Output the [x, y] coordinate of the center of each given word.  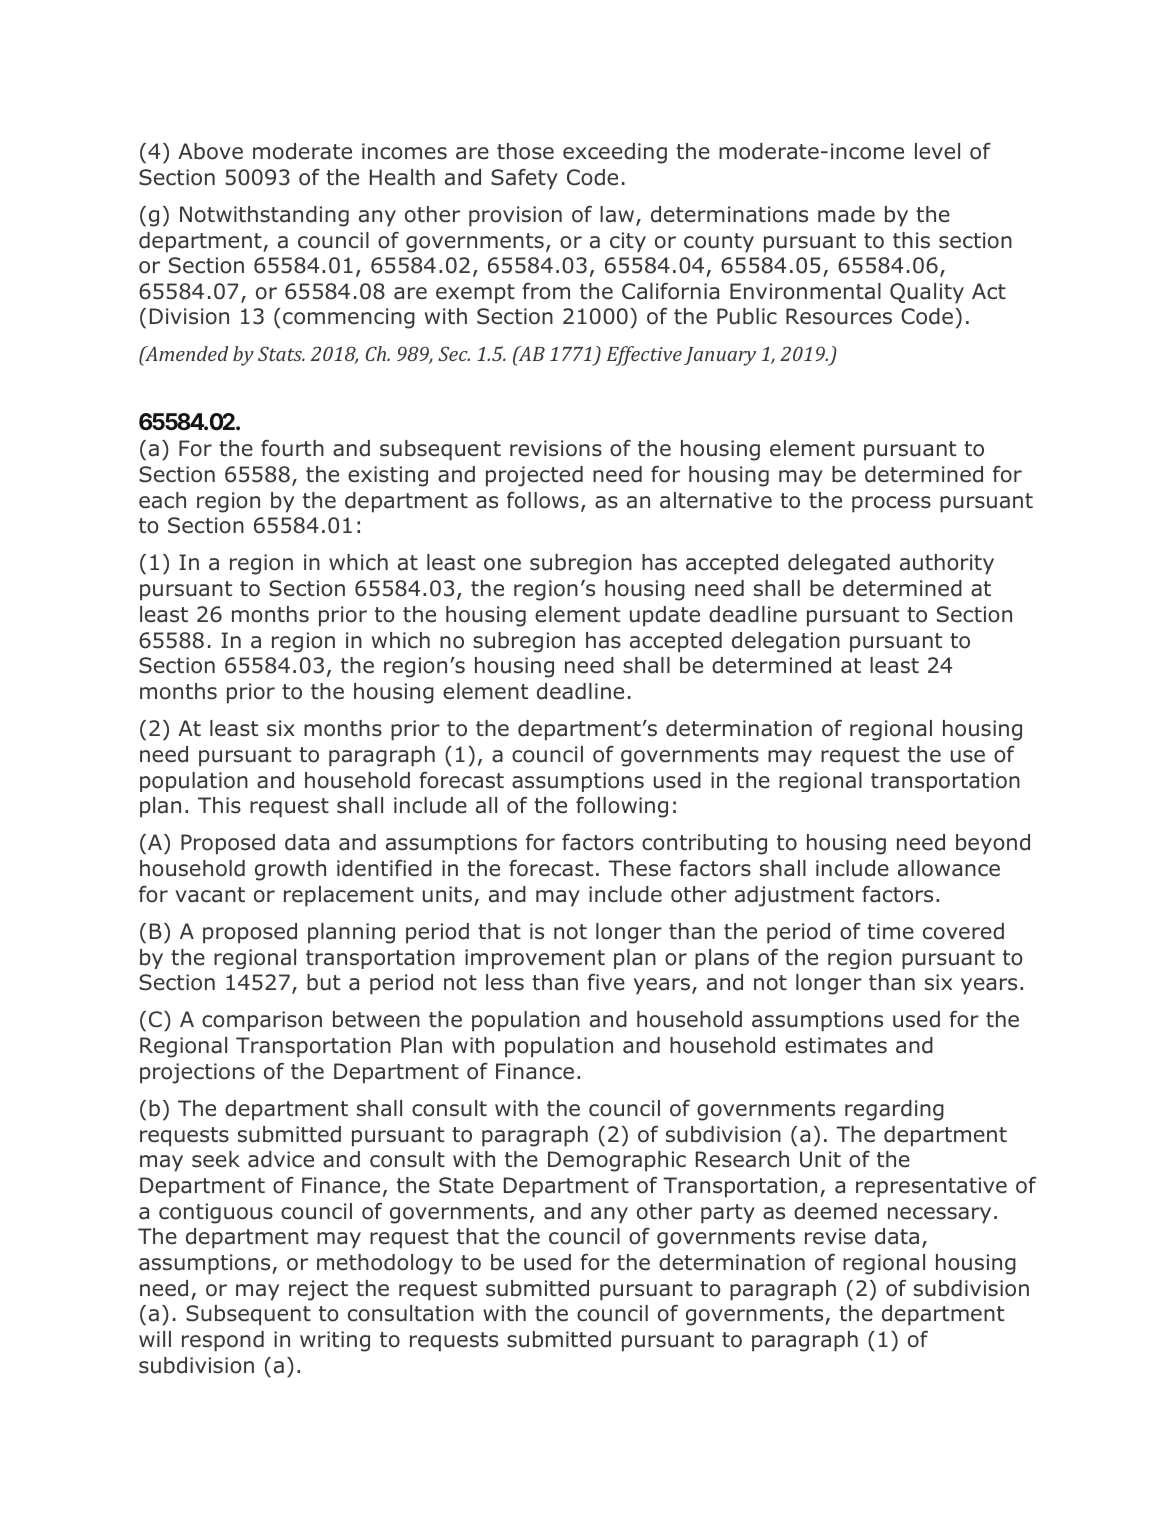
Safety [524, 179]
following [622, 807]
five [606, 982]
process [891, 504]
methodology [385, 1264]
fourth [292, 448]
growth [290, 870]
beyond [993, 844]
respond [223, 1341]
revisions [556, 448]
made [846, 214]
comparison [262, 1021]
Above [210, 151]
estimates [836, 1045]
